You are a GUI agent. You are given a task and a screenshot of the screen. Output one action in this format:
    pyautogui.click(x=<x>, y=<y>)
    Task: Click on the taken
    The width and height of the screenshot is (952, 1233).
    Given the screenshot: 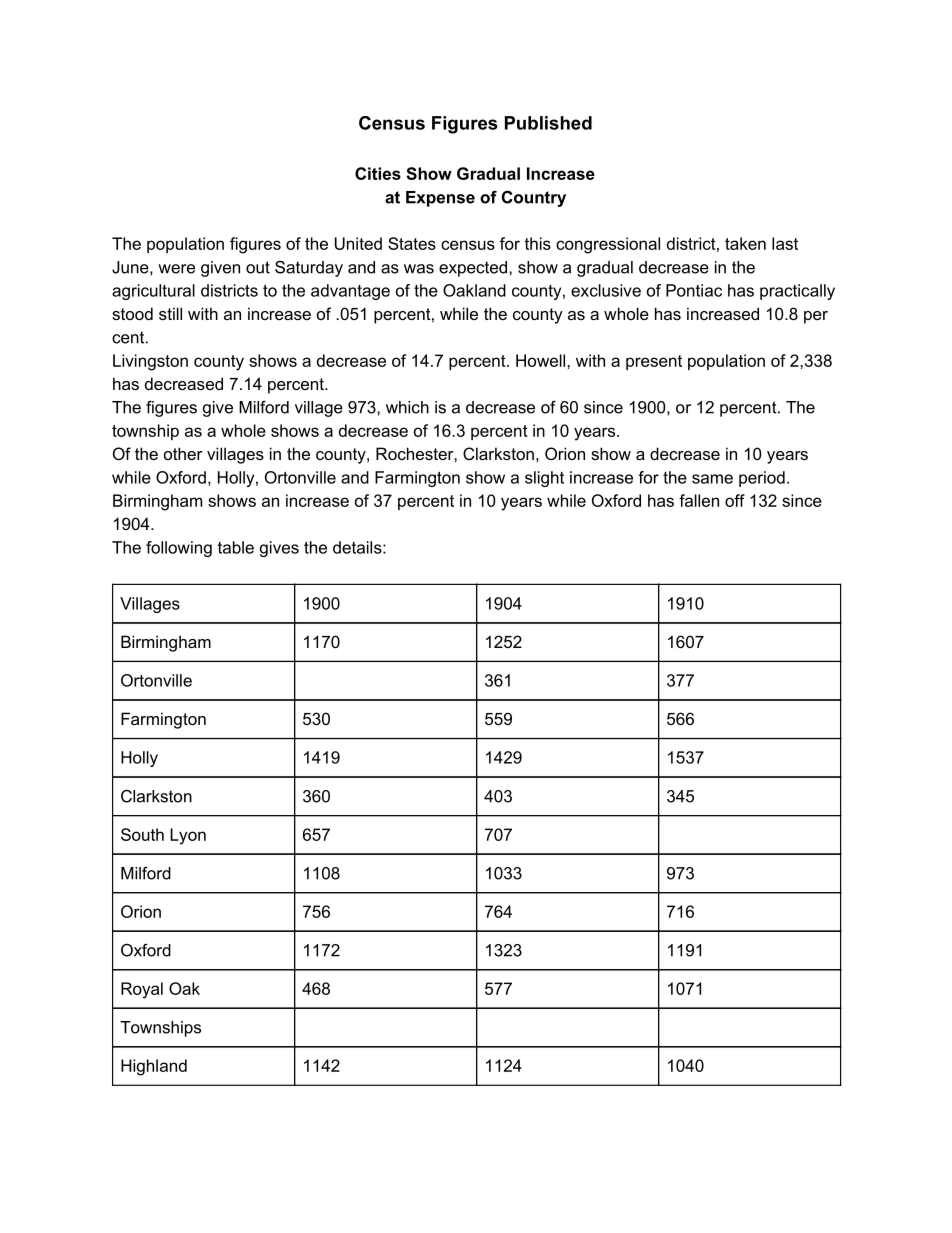 What is the action you would take?
    pyautogui.click(x=745, y=243)
